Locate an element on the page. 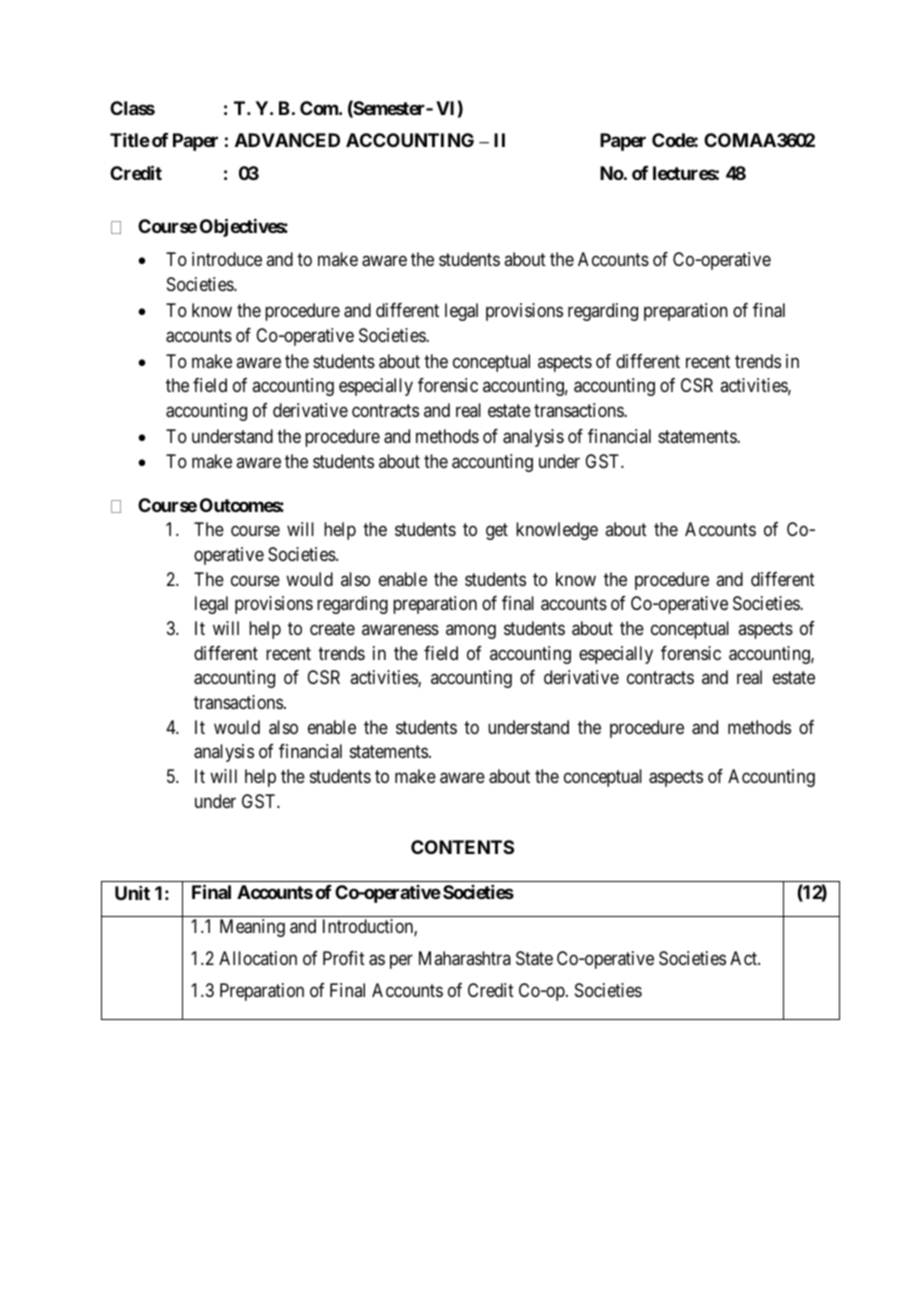 The width and height of the page is (924, 1309). CONTENTS is located at coordinates (462, 847).
